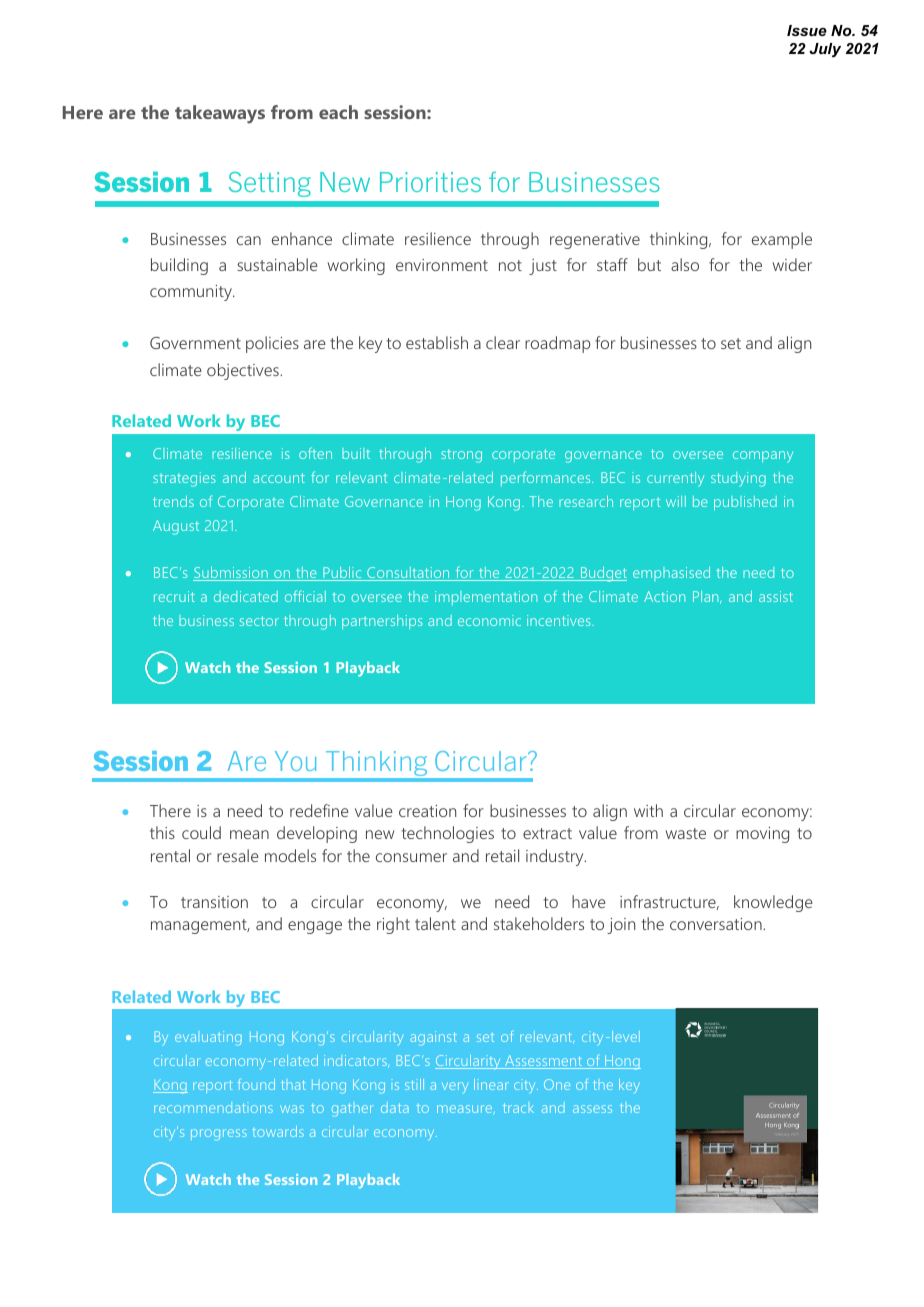 The height and width of the image is (1307, 924). What do you see at coordinates (776, 596) in the image?
I see `assist` at bounding box center [776, 596].
